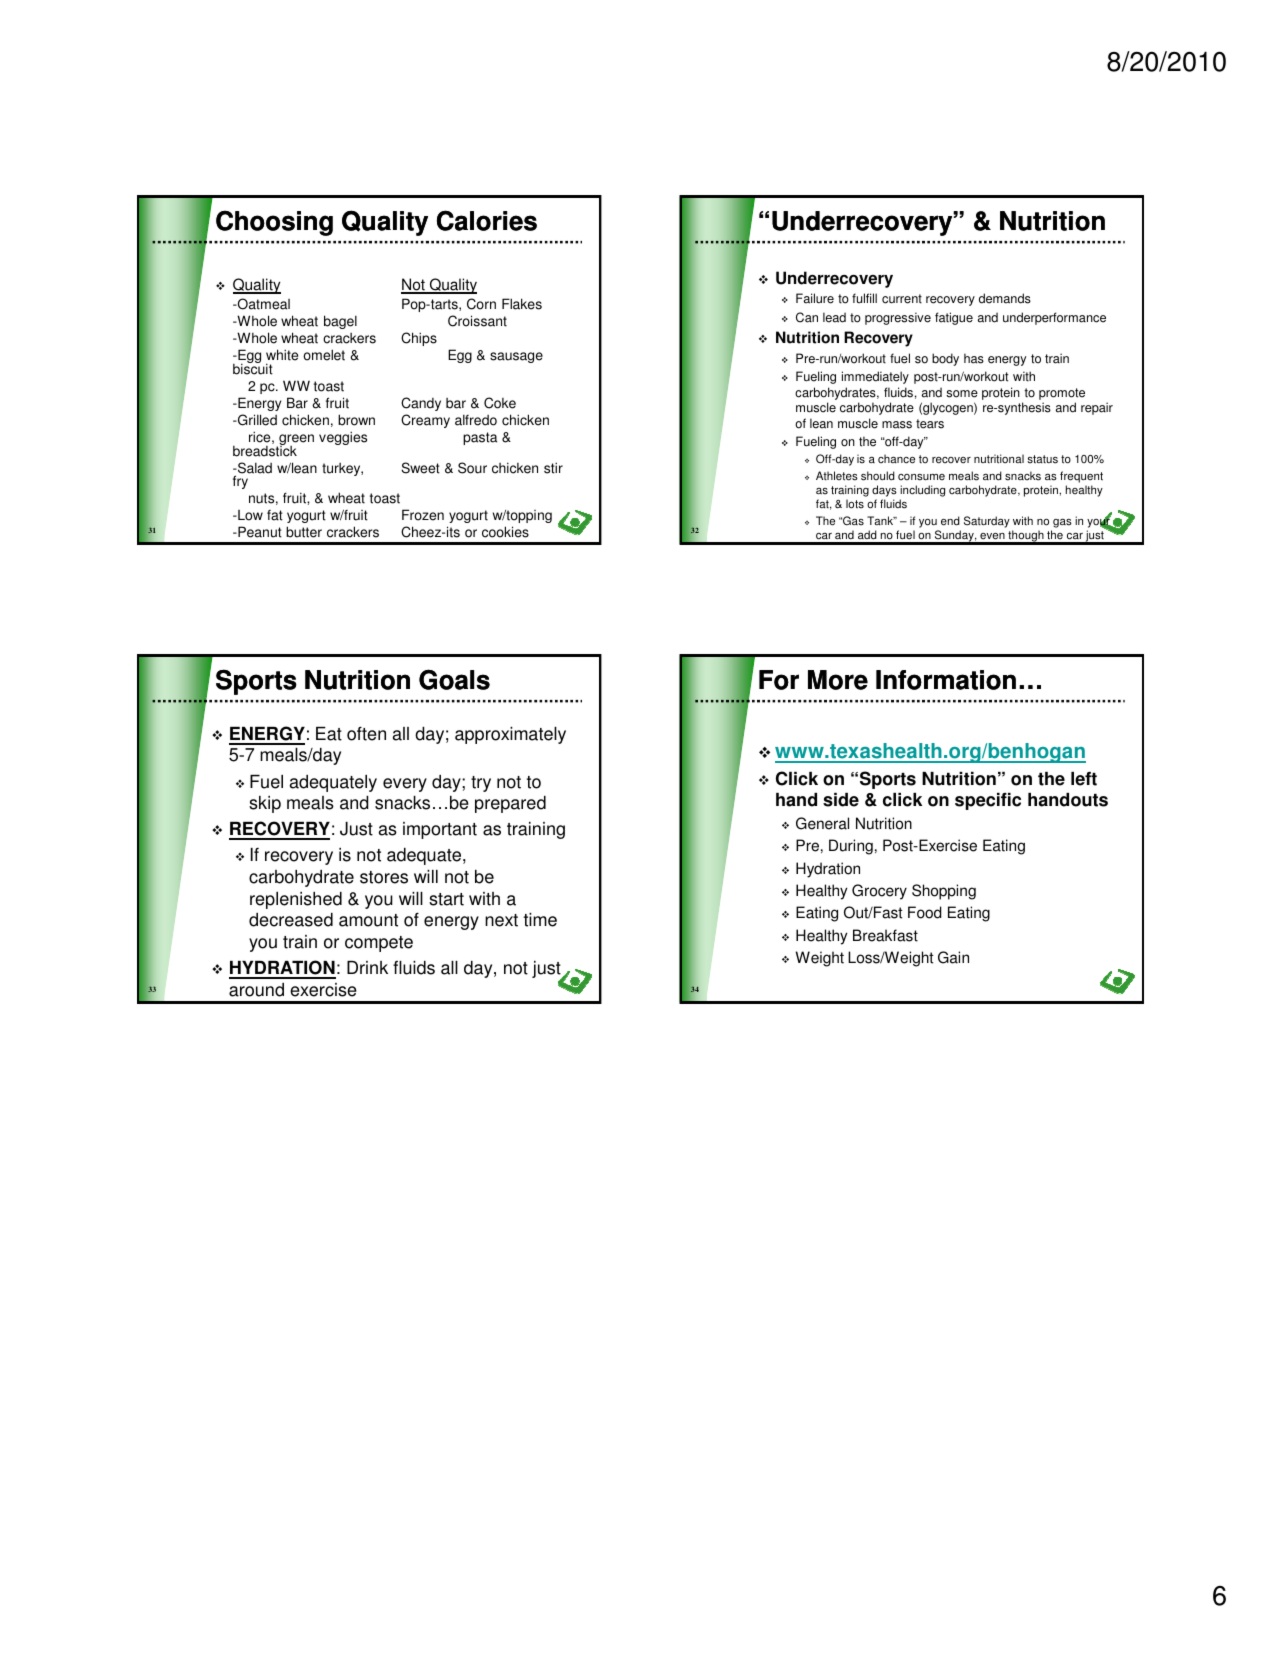 The width and height of the screenshot is (1281, 1658). I want to click on Information, so click(946, 680).
